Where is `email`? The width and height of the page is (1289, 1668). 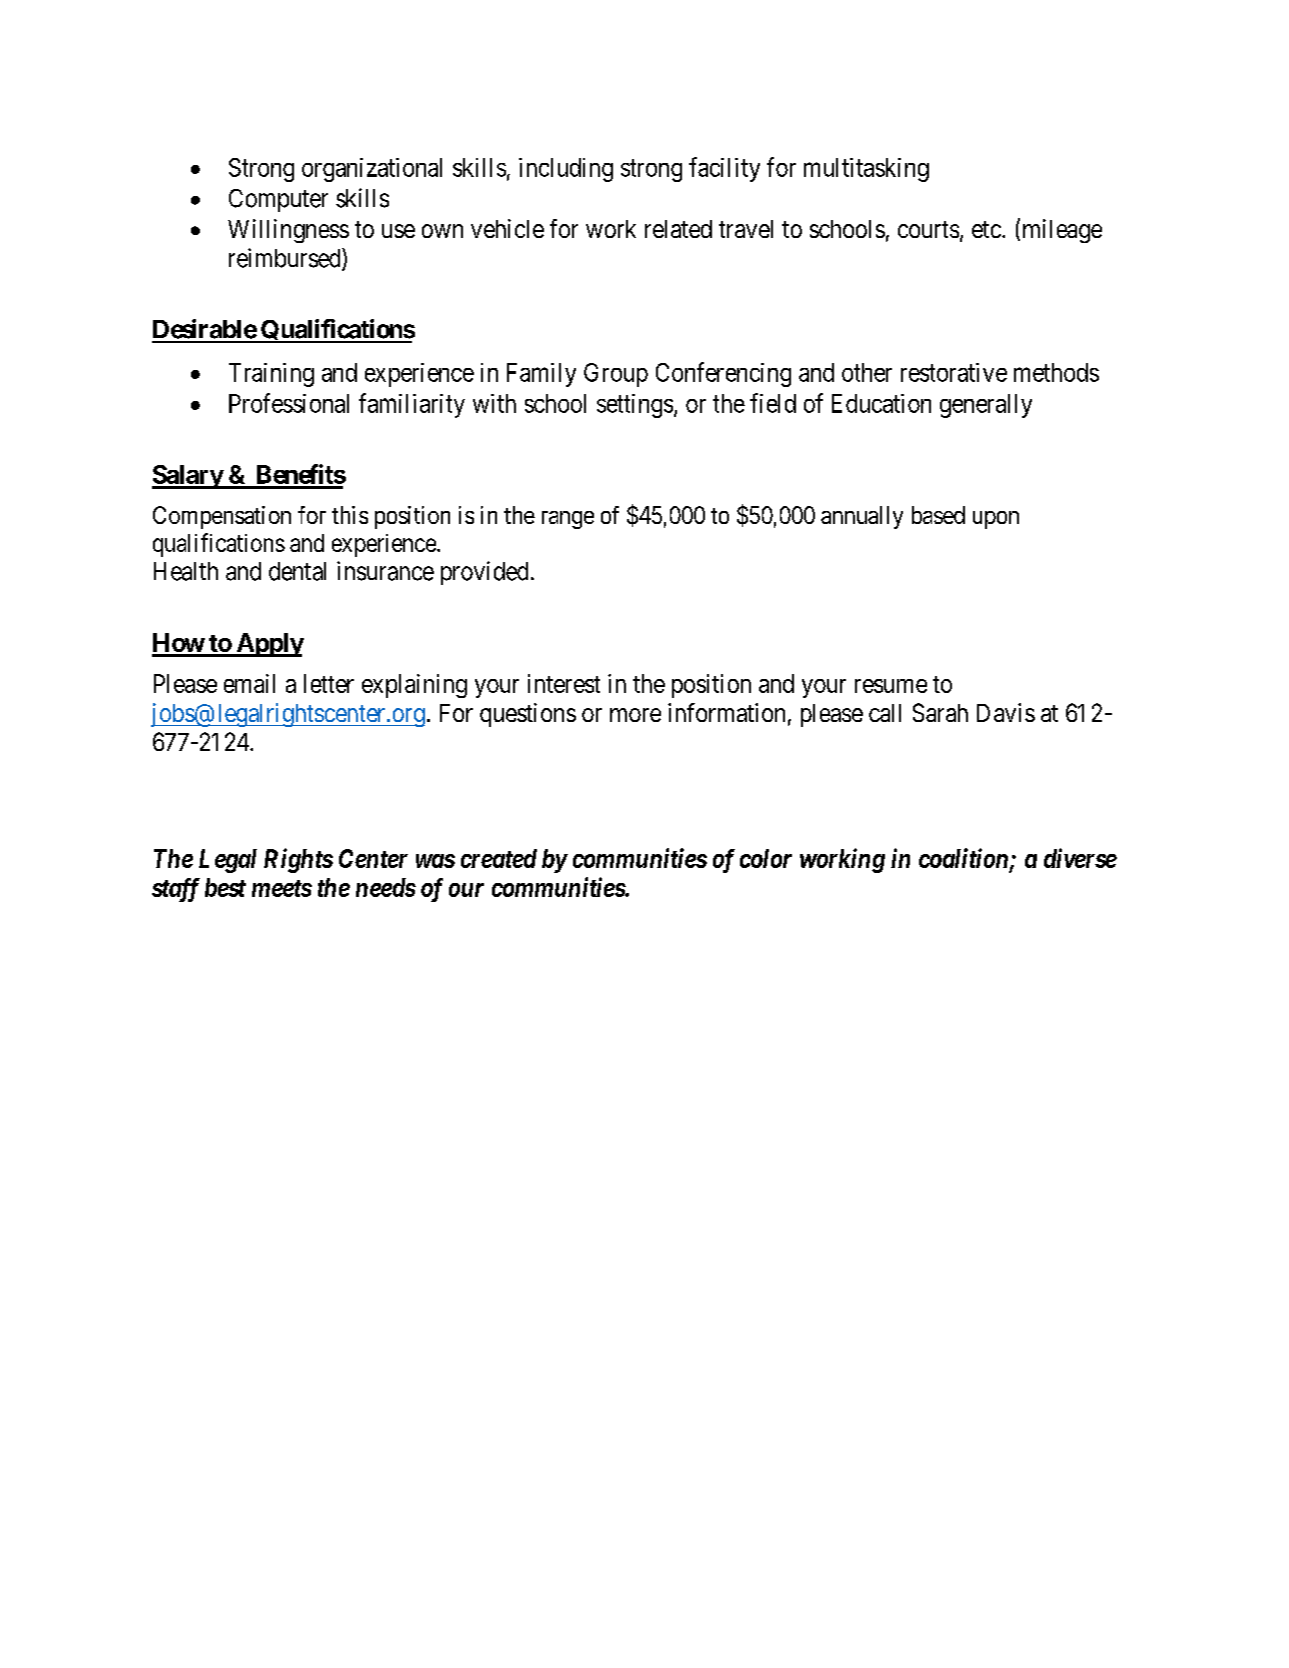 email is located at coordinates (249, 683).
